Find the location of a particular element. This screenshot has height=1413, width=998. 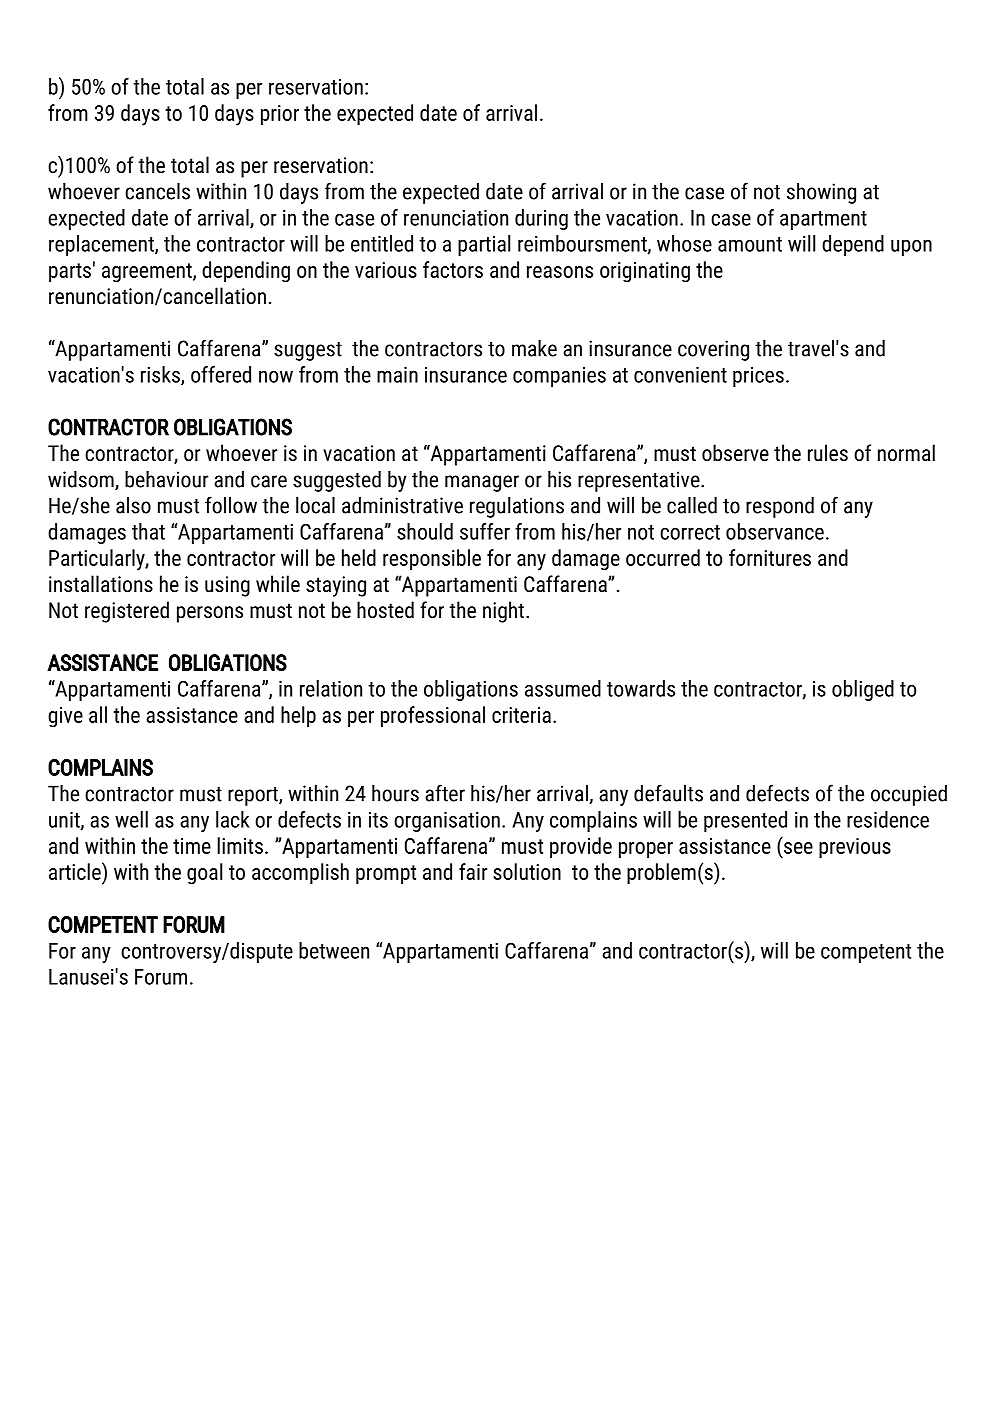

fair is located at coordinates (473, 871).
